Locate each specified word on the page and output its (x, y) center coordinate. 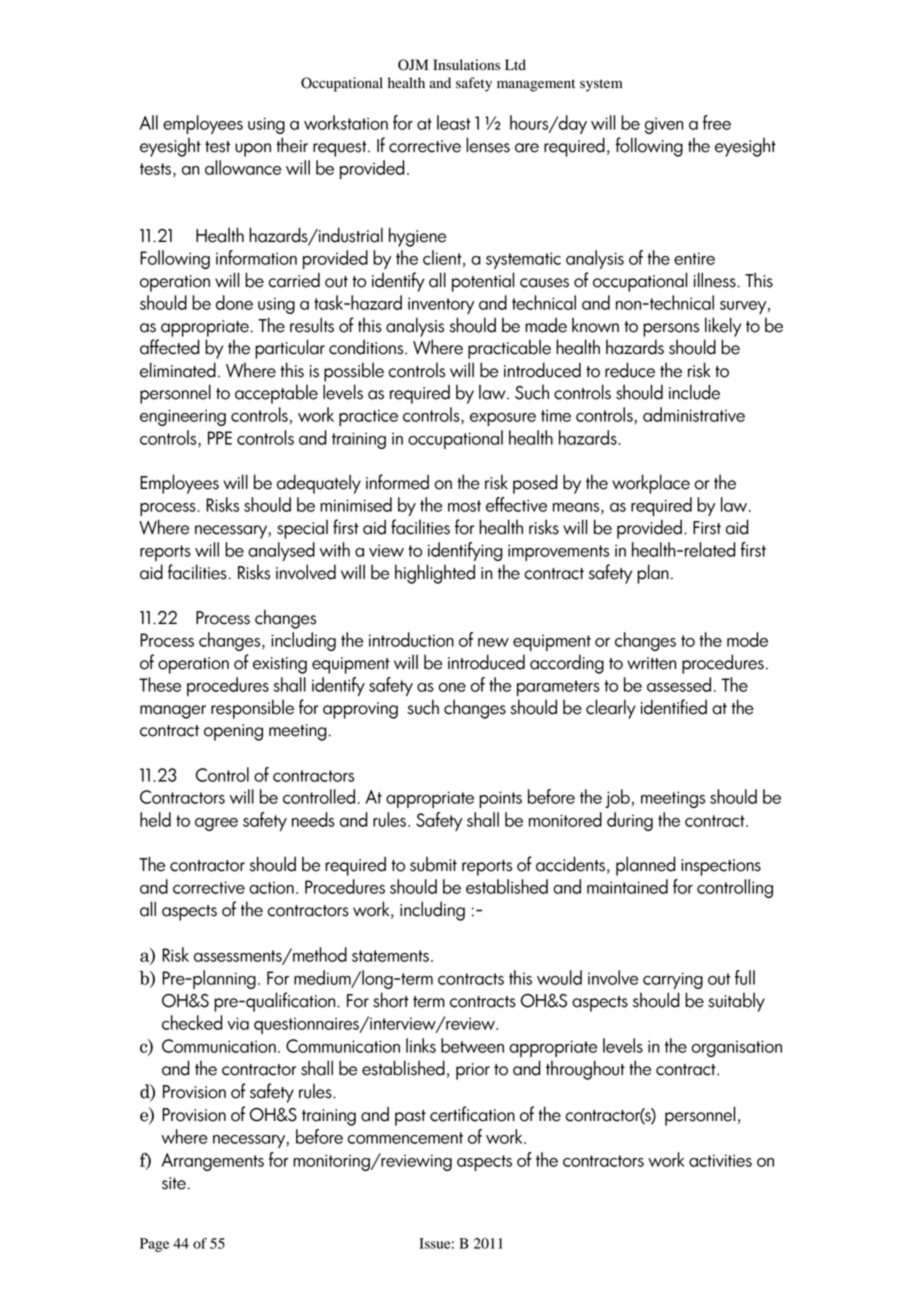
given (664, 125)
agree (216, 824)
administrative (694, 414)
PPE (220, 438)
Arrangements (212, 1162)
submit (433, 864)
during (630, 821)
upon (253, 150)
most (464, 506)
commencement (405, 1138)
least (454, 122)
